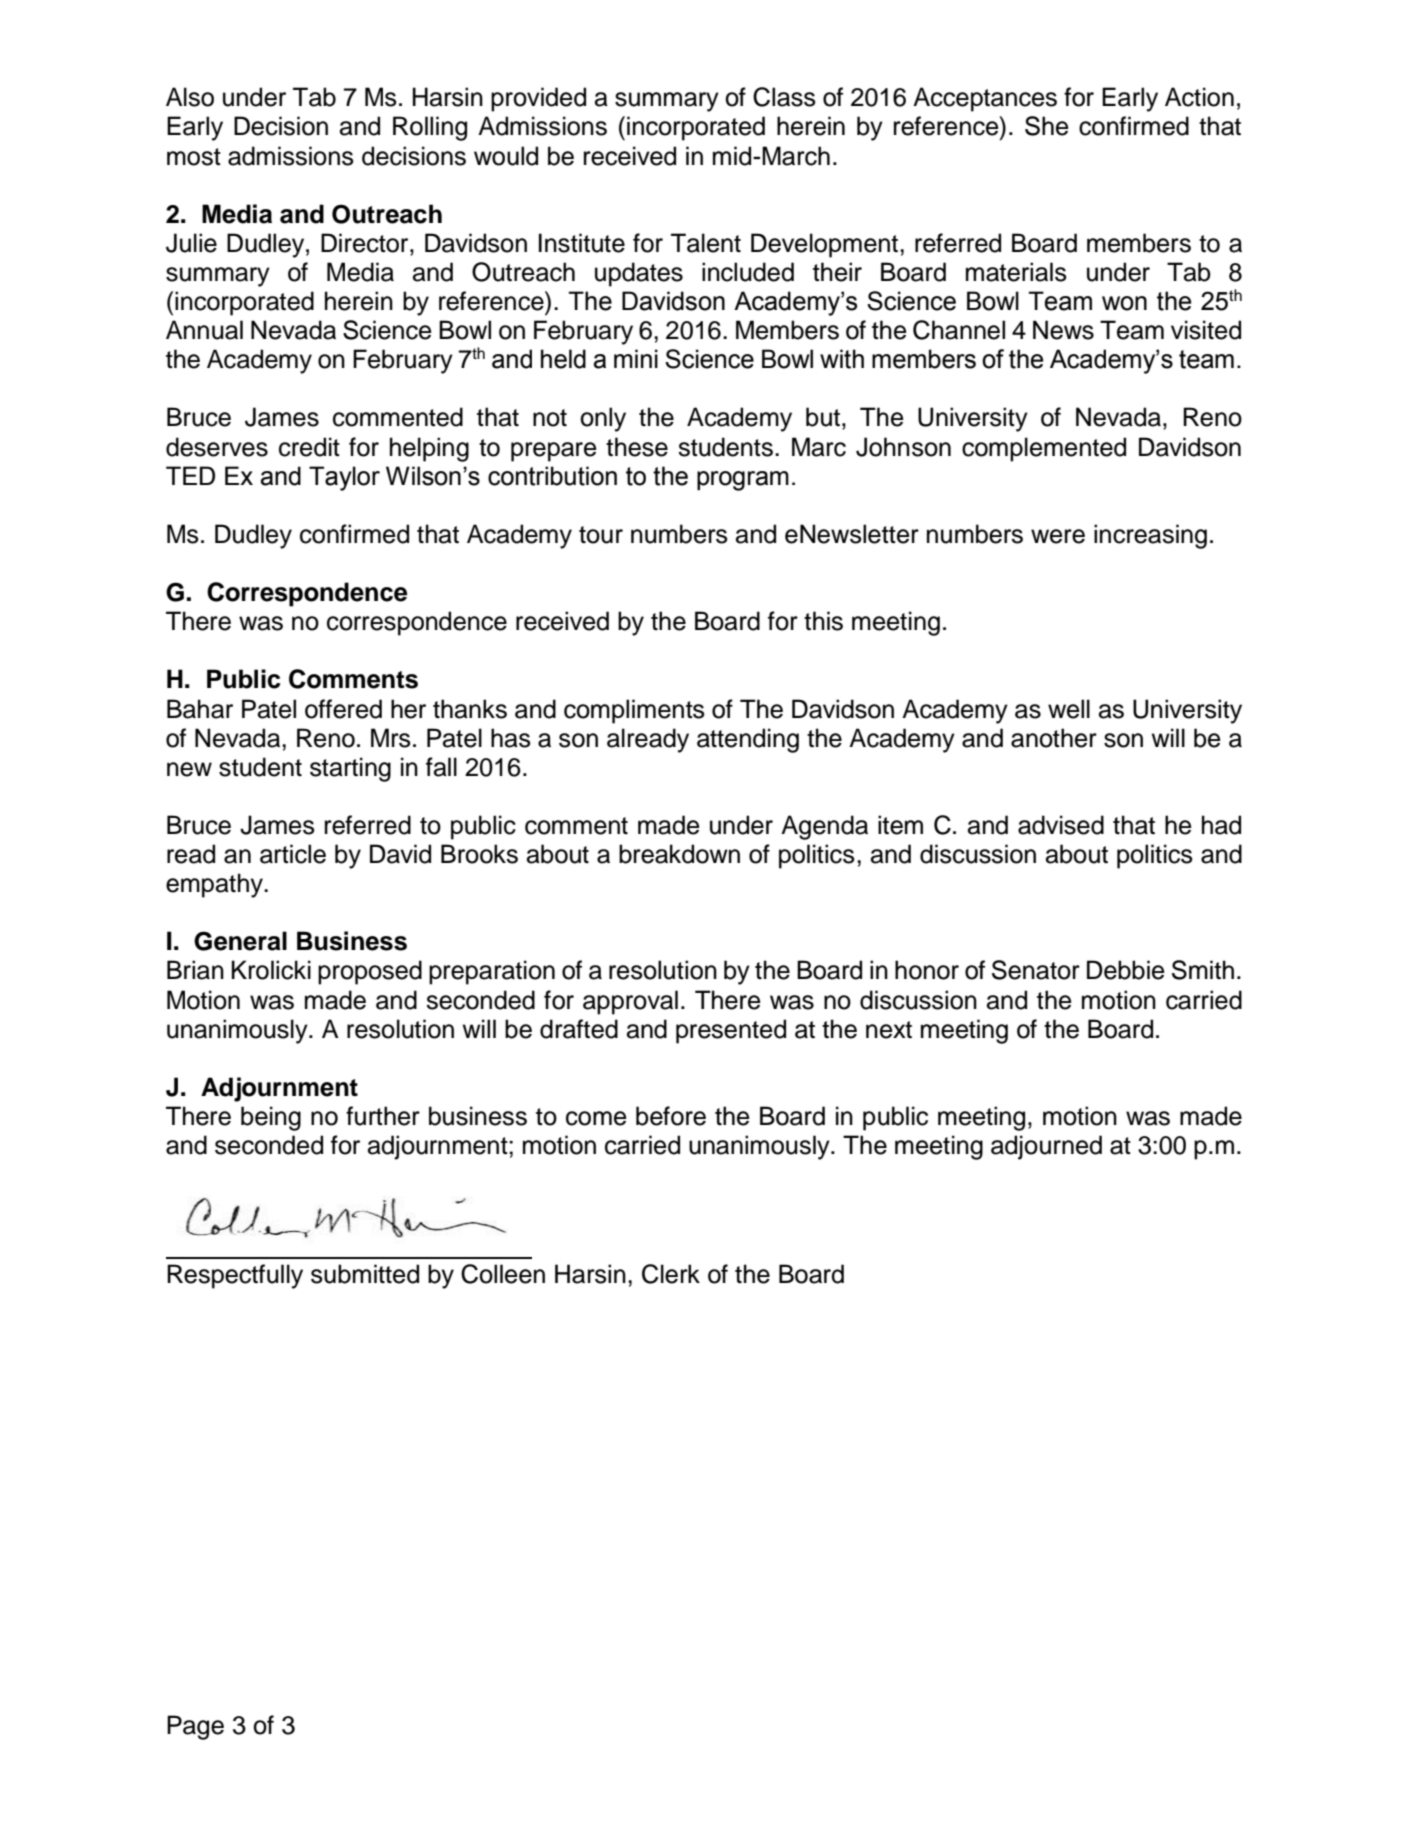 The image size is (1408, 1822). I want to click on Class, so click(784, 97).
